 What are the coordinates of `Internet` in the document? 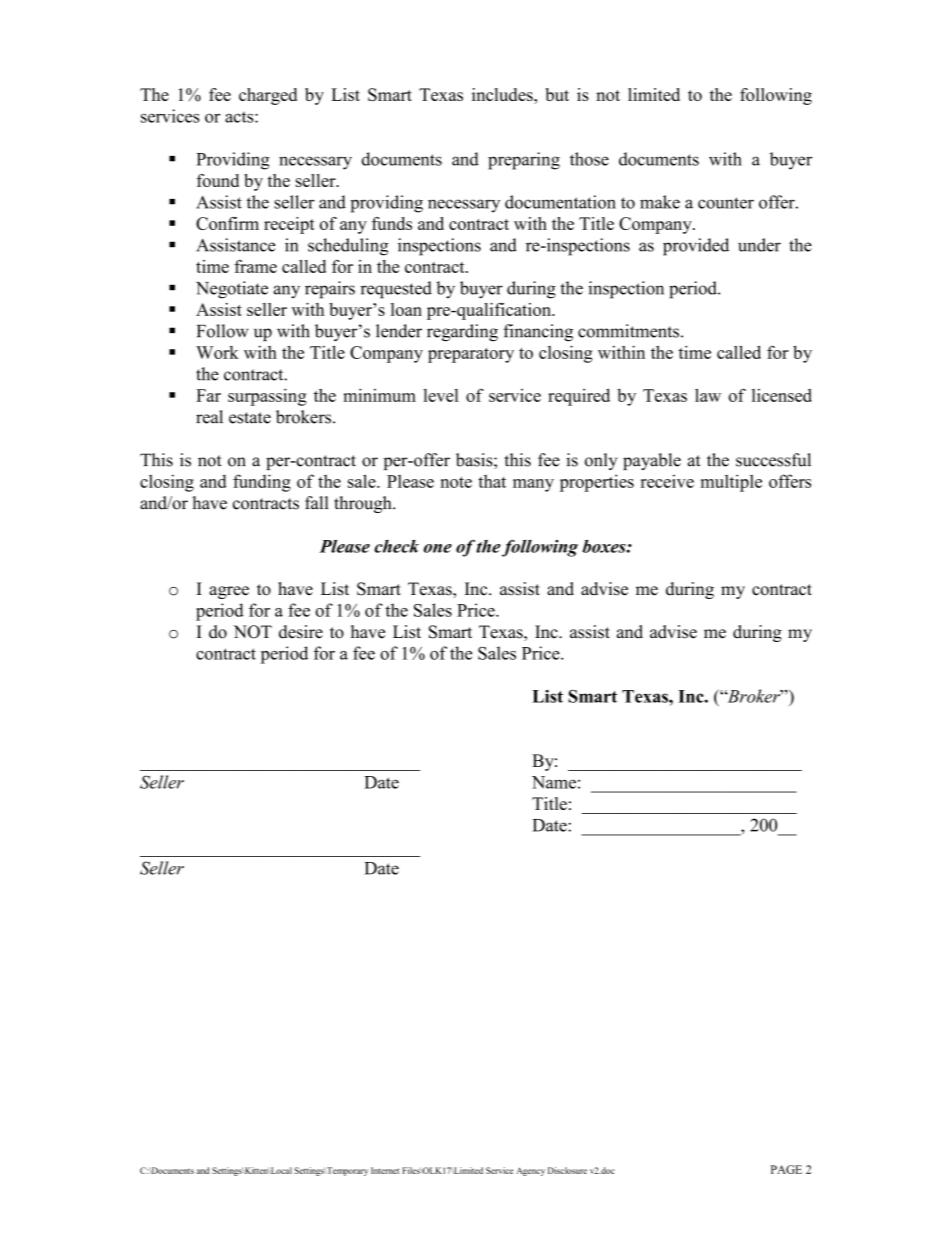 It's located at (385, 1170).
